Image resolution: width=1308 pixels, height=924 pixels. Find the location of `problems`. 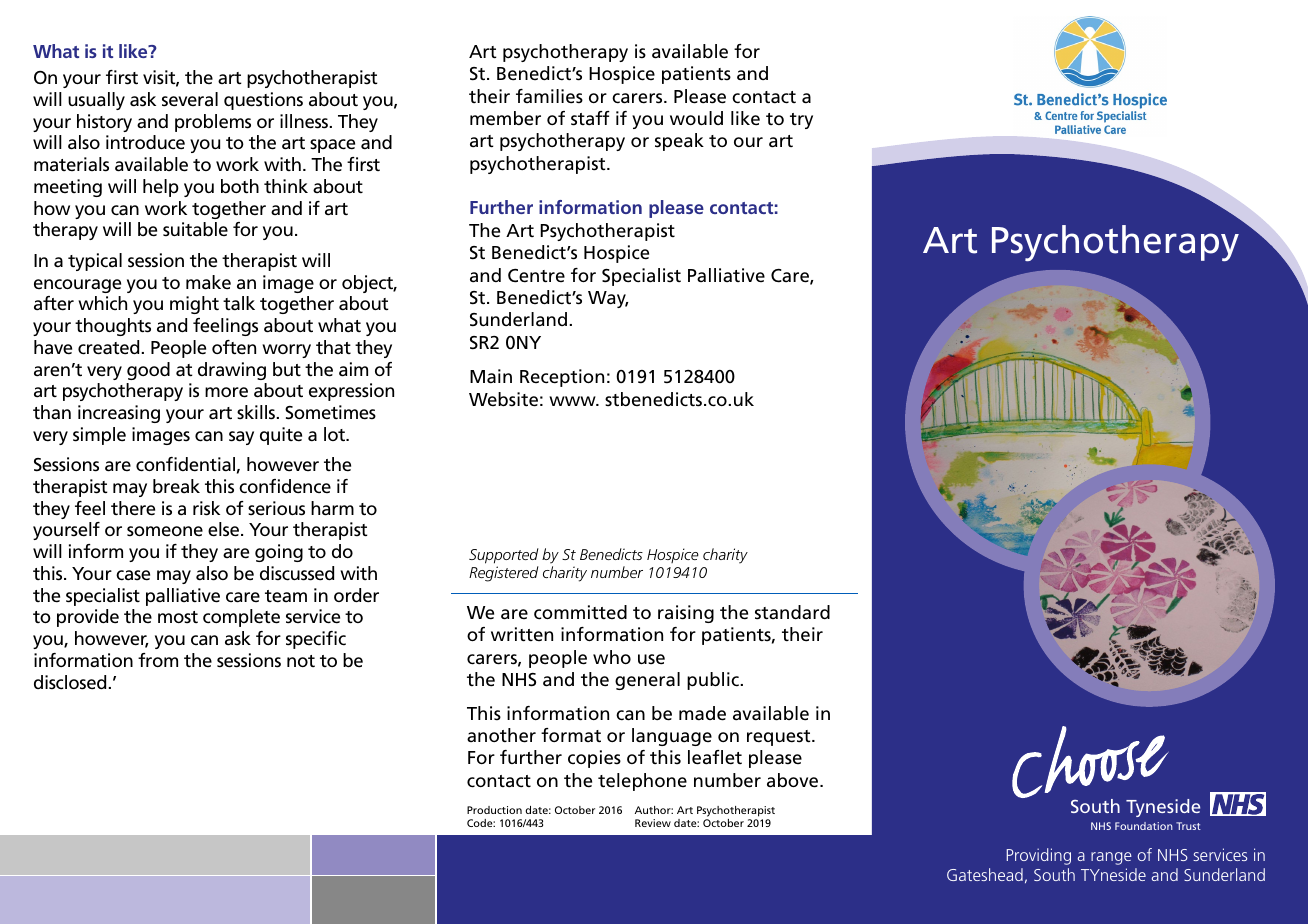

problems is located at coordinates (213, 123).
